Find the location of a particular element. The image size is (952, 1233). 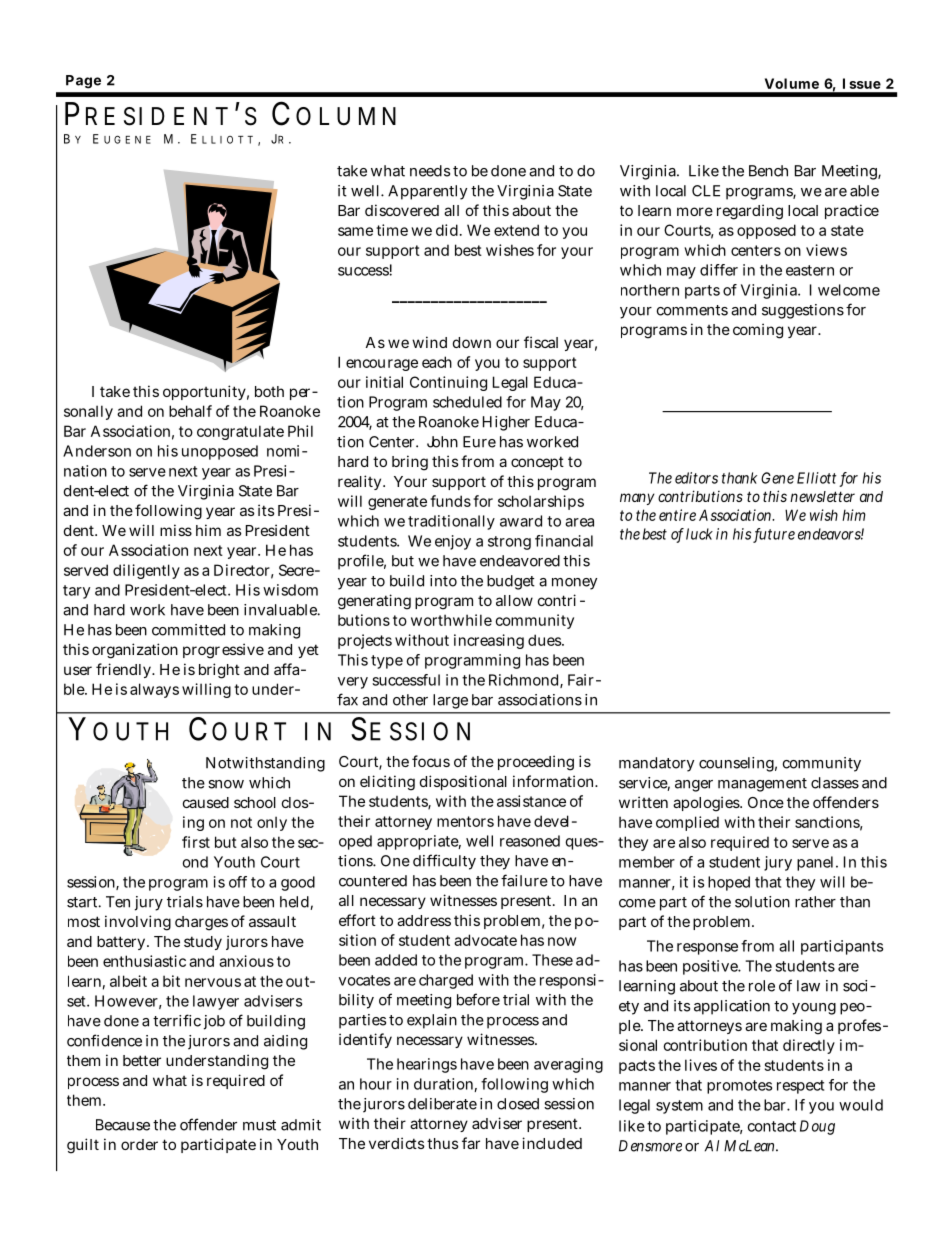

needs is located at coordinates (430, 171).
